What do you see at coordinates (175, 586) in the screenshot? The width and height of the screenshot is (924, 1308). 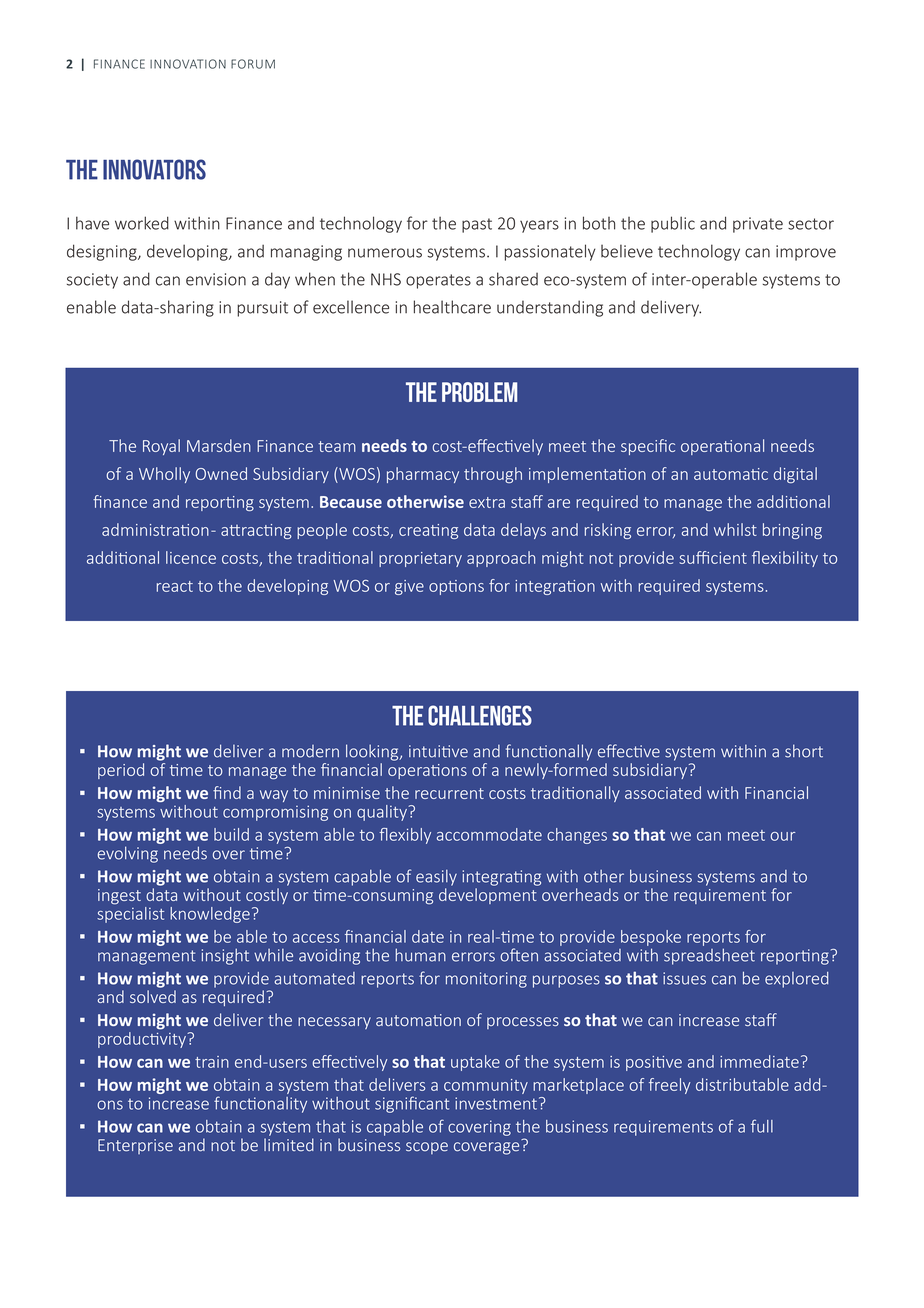 I see `react` at bounding box center [175, 586].
